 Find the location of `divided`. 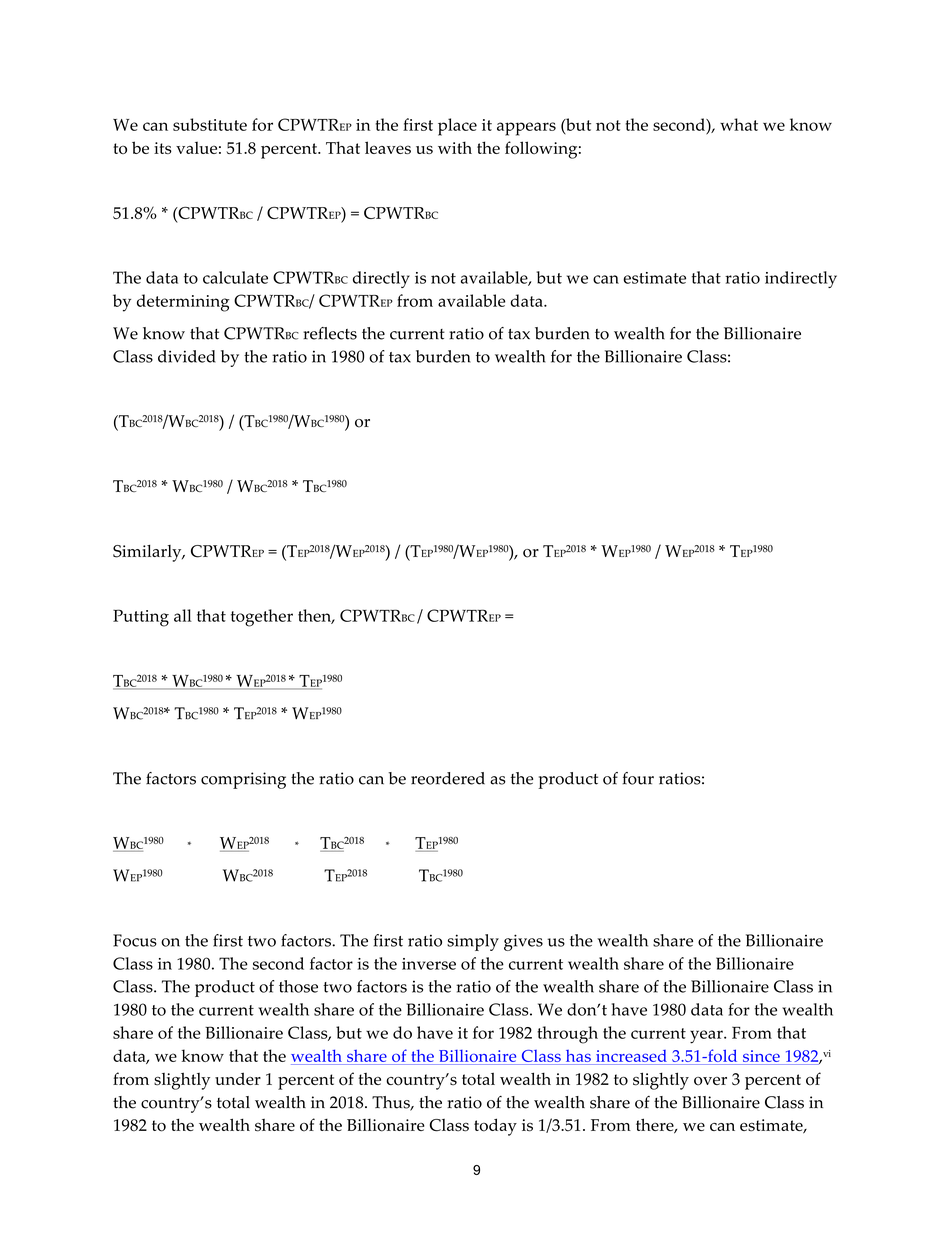

divided is located at coordinates (187, 356).
